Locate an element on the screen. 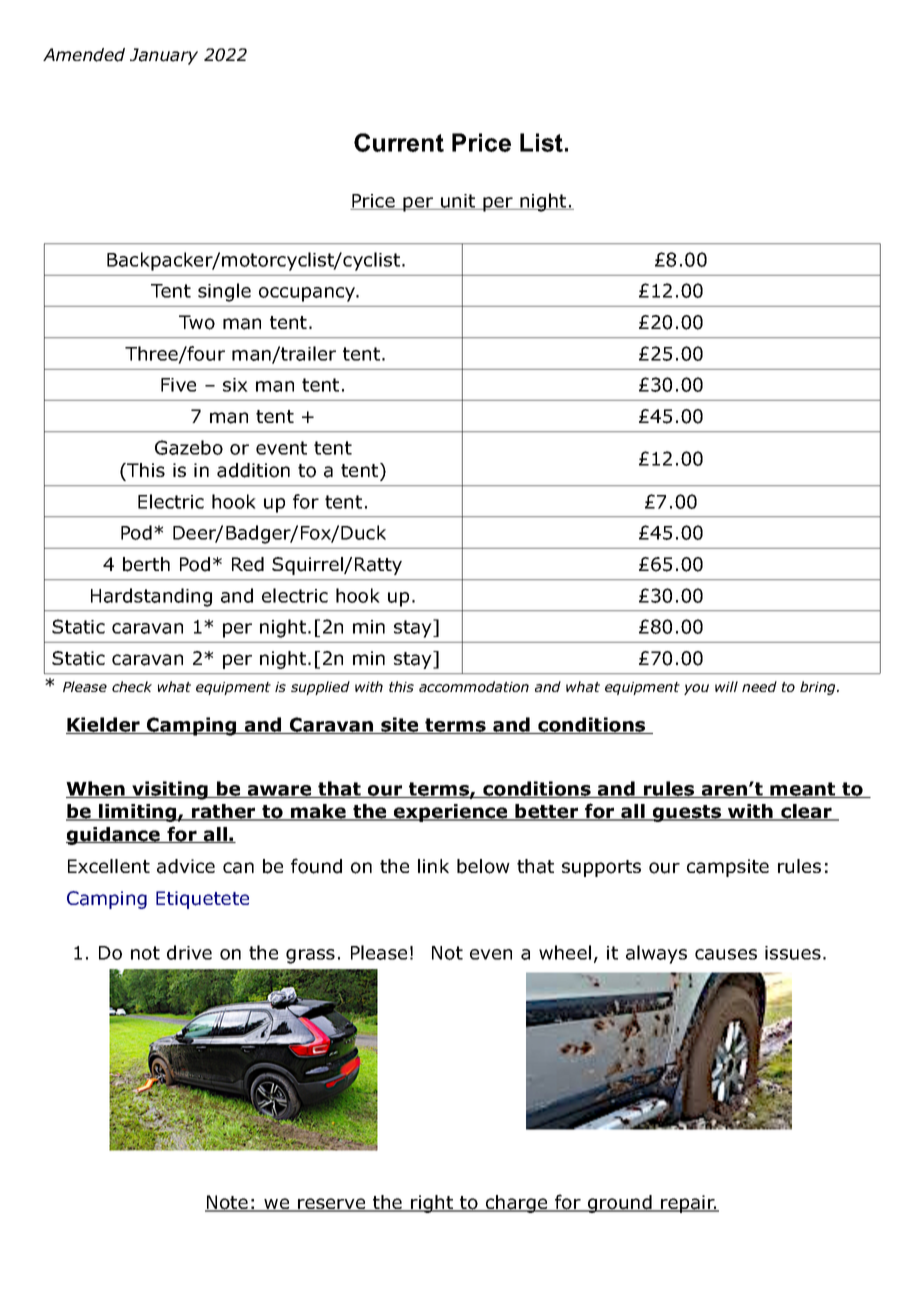  Current is located at coordinates (399, 142).
